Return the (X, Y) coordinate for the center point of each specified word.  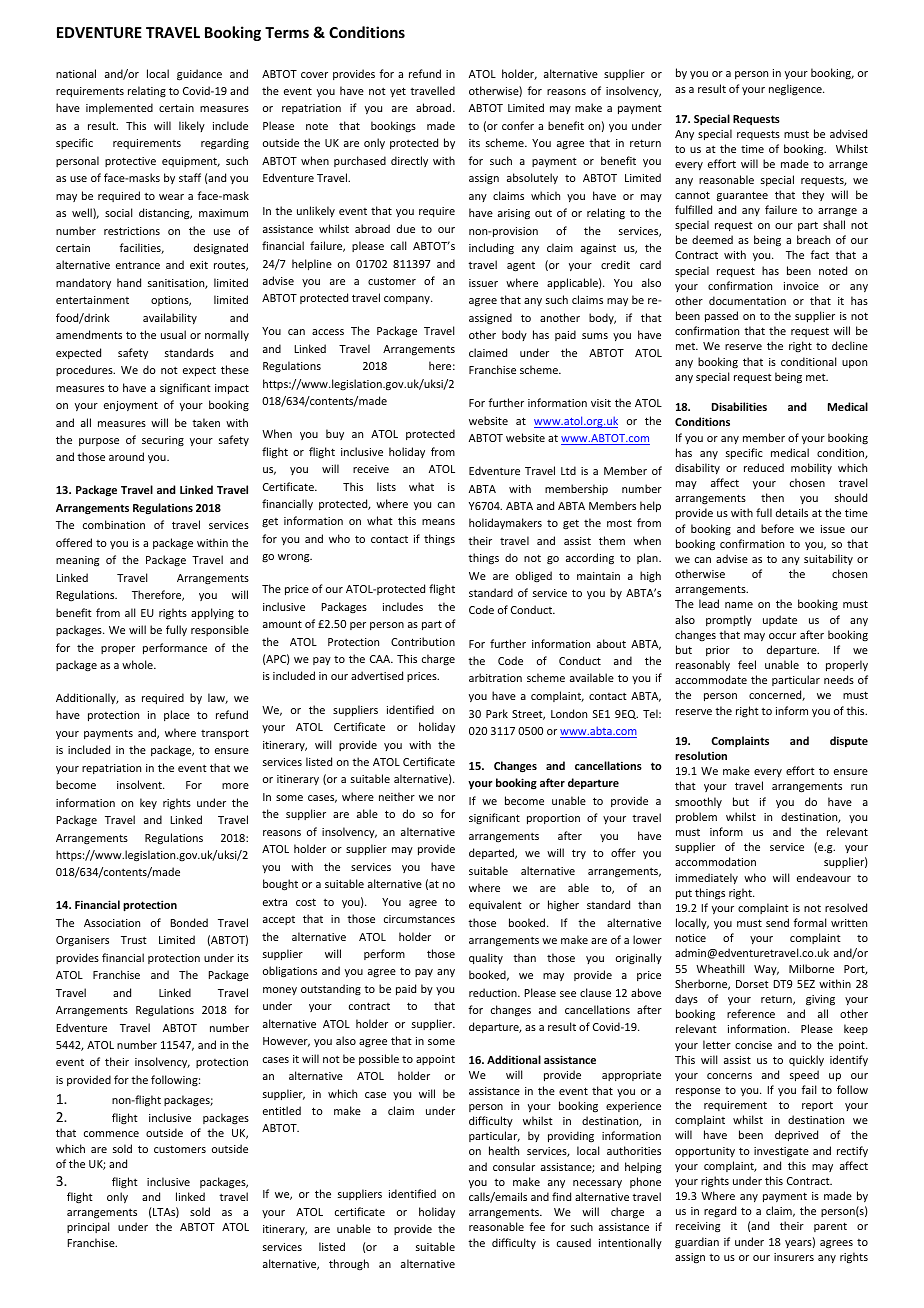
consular (514, 1166)
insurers (794, 1257)
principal (88, 1227)
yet (398, 92)
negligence (796, 90)
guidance (199, 75)
